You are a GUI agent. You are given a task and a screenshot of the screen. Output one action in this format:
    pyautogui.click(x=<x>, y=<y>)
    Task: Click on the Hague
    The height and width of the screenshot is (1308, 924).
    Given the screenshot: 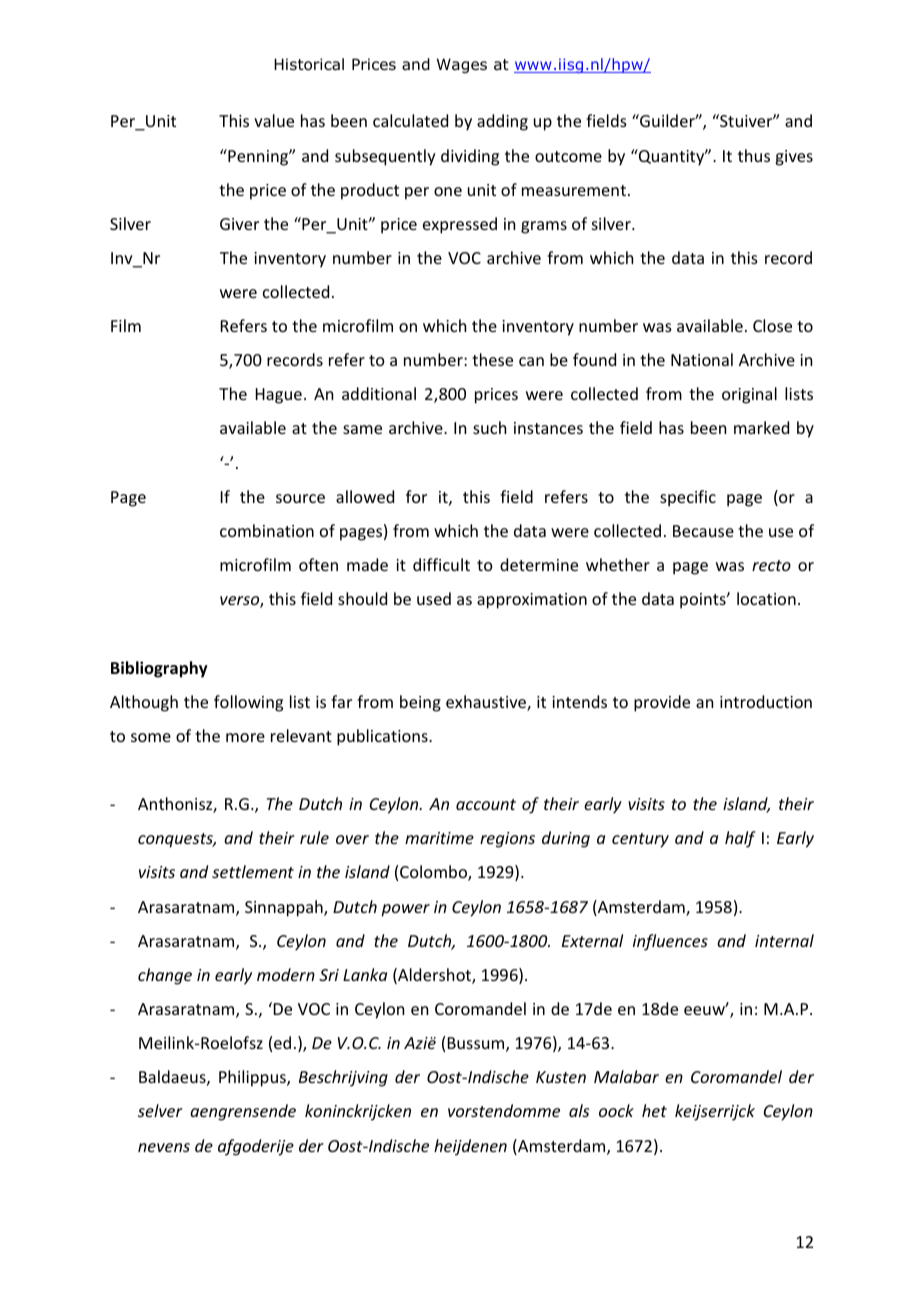 What is the action you would take?
    pyautogui.click(x=279, y=396)
